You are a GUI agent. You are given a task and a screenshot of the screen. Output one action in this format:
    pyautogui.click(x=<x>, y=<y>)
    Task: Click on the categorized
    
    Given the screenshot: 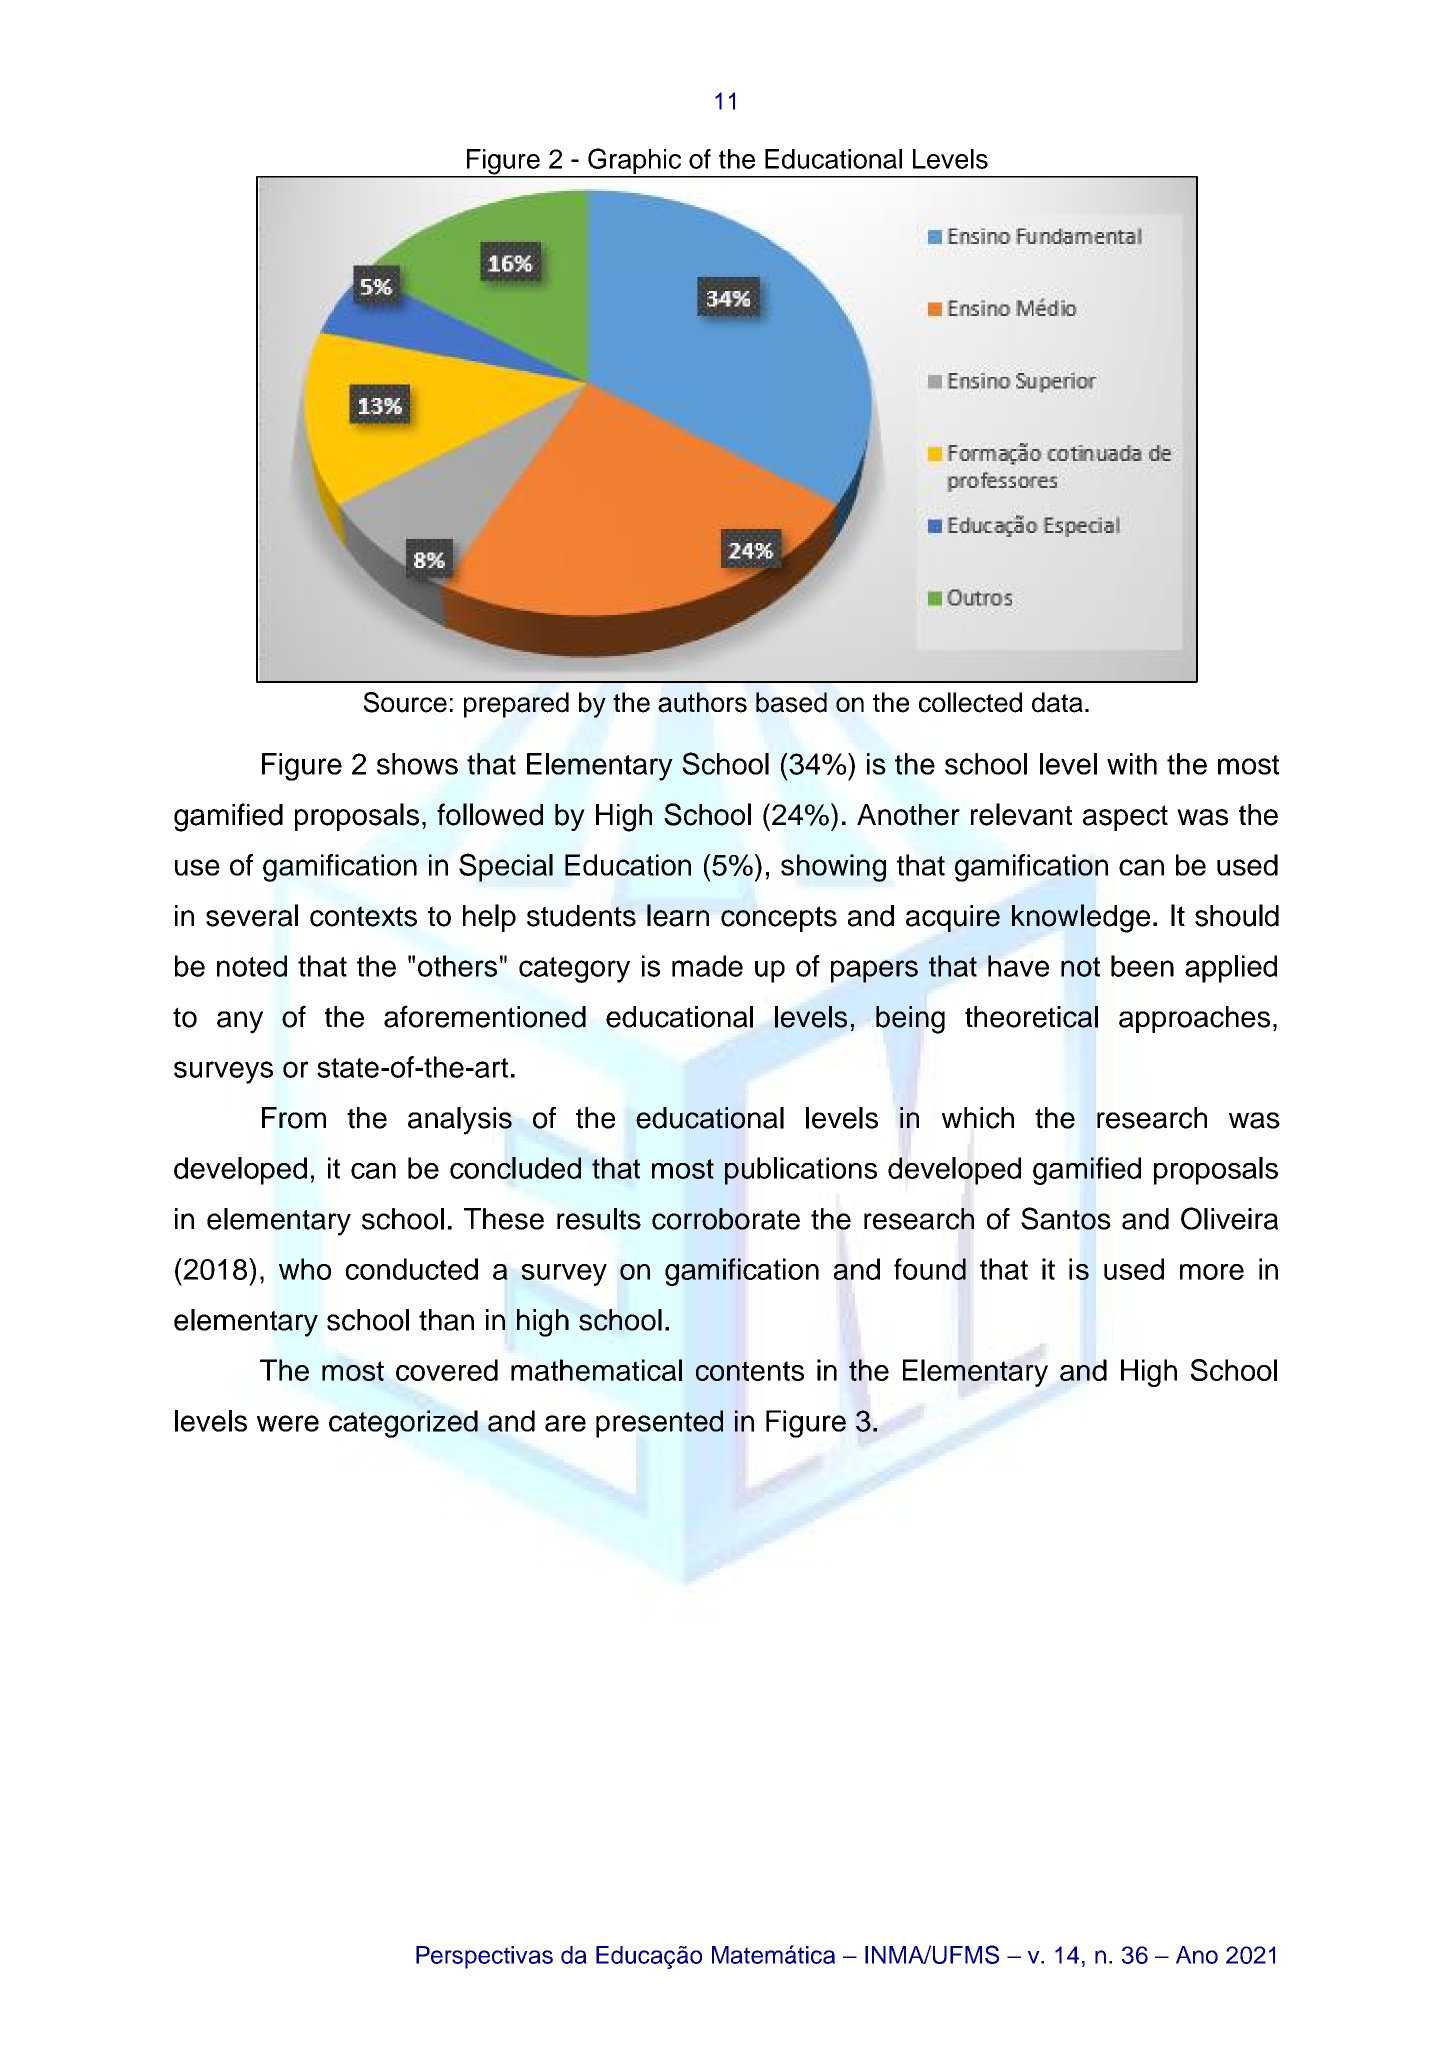 What is the action you would take?
    pyautogui.click(x=403, y=1424)
